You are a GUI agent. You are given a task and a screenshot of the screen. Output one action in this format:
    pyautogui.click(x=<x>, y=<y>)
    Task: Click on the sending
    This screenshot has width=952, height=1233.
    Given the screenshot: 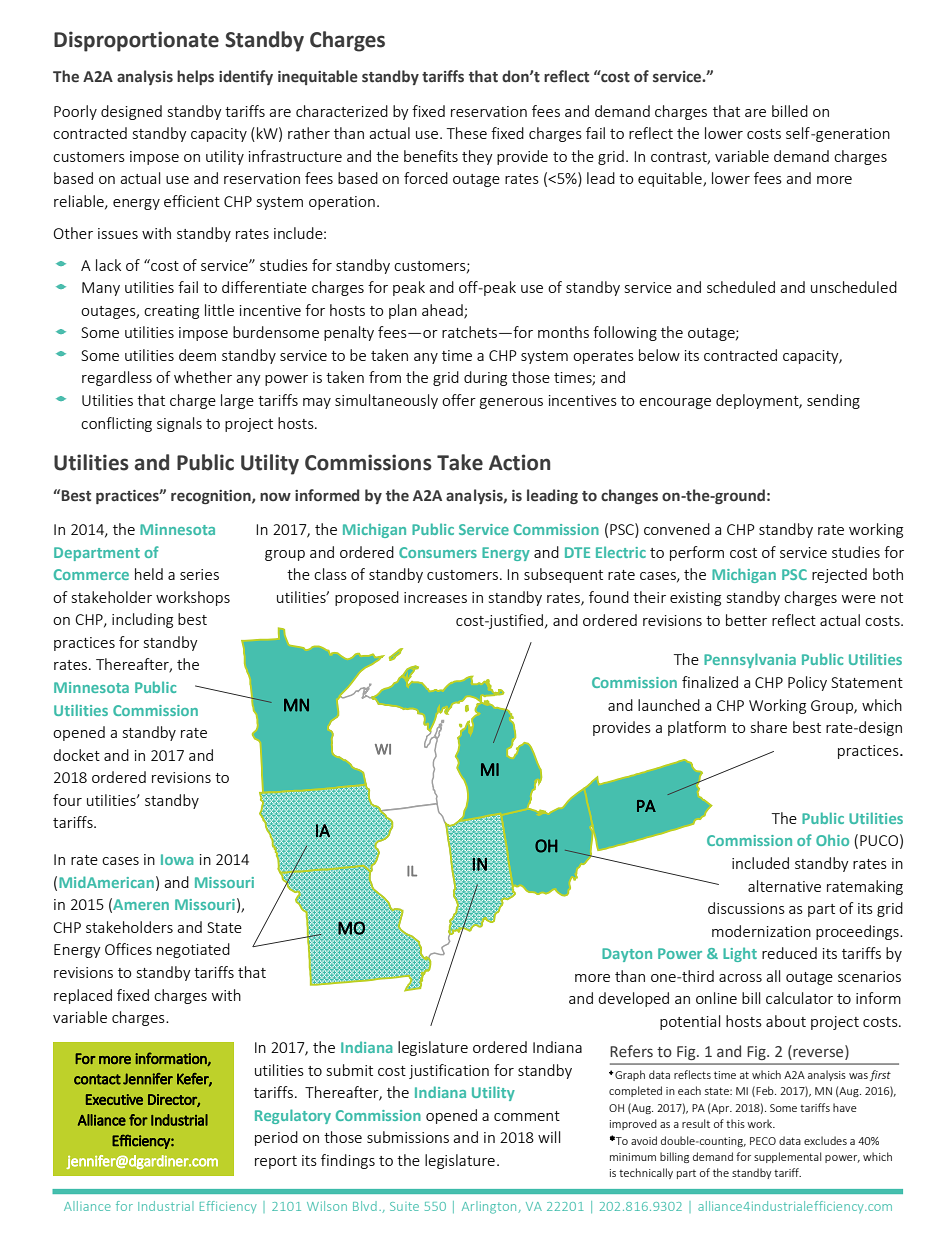 What is the action you would take?
    pyautogui.click(x=833, y=401)
